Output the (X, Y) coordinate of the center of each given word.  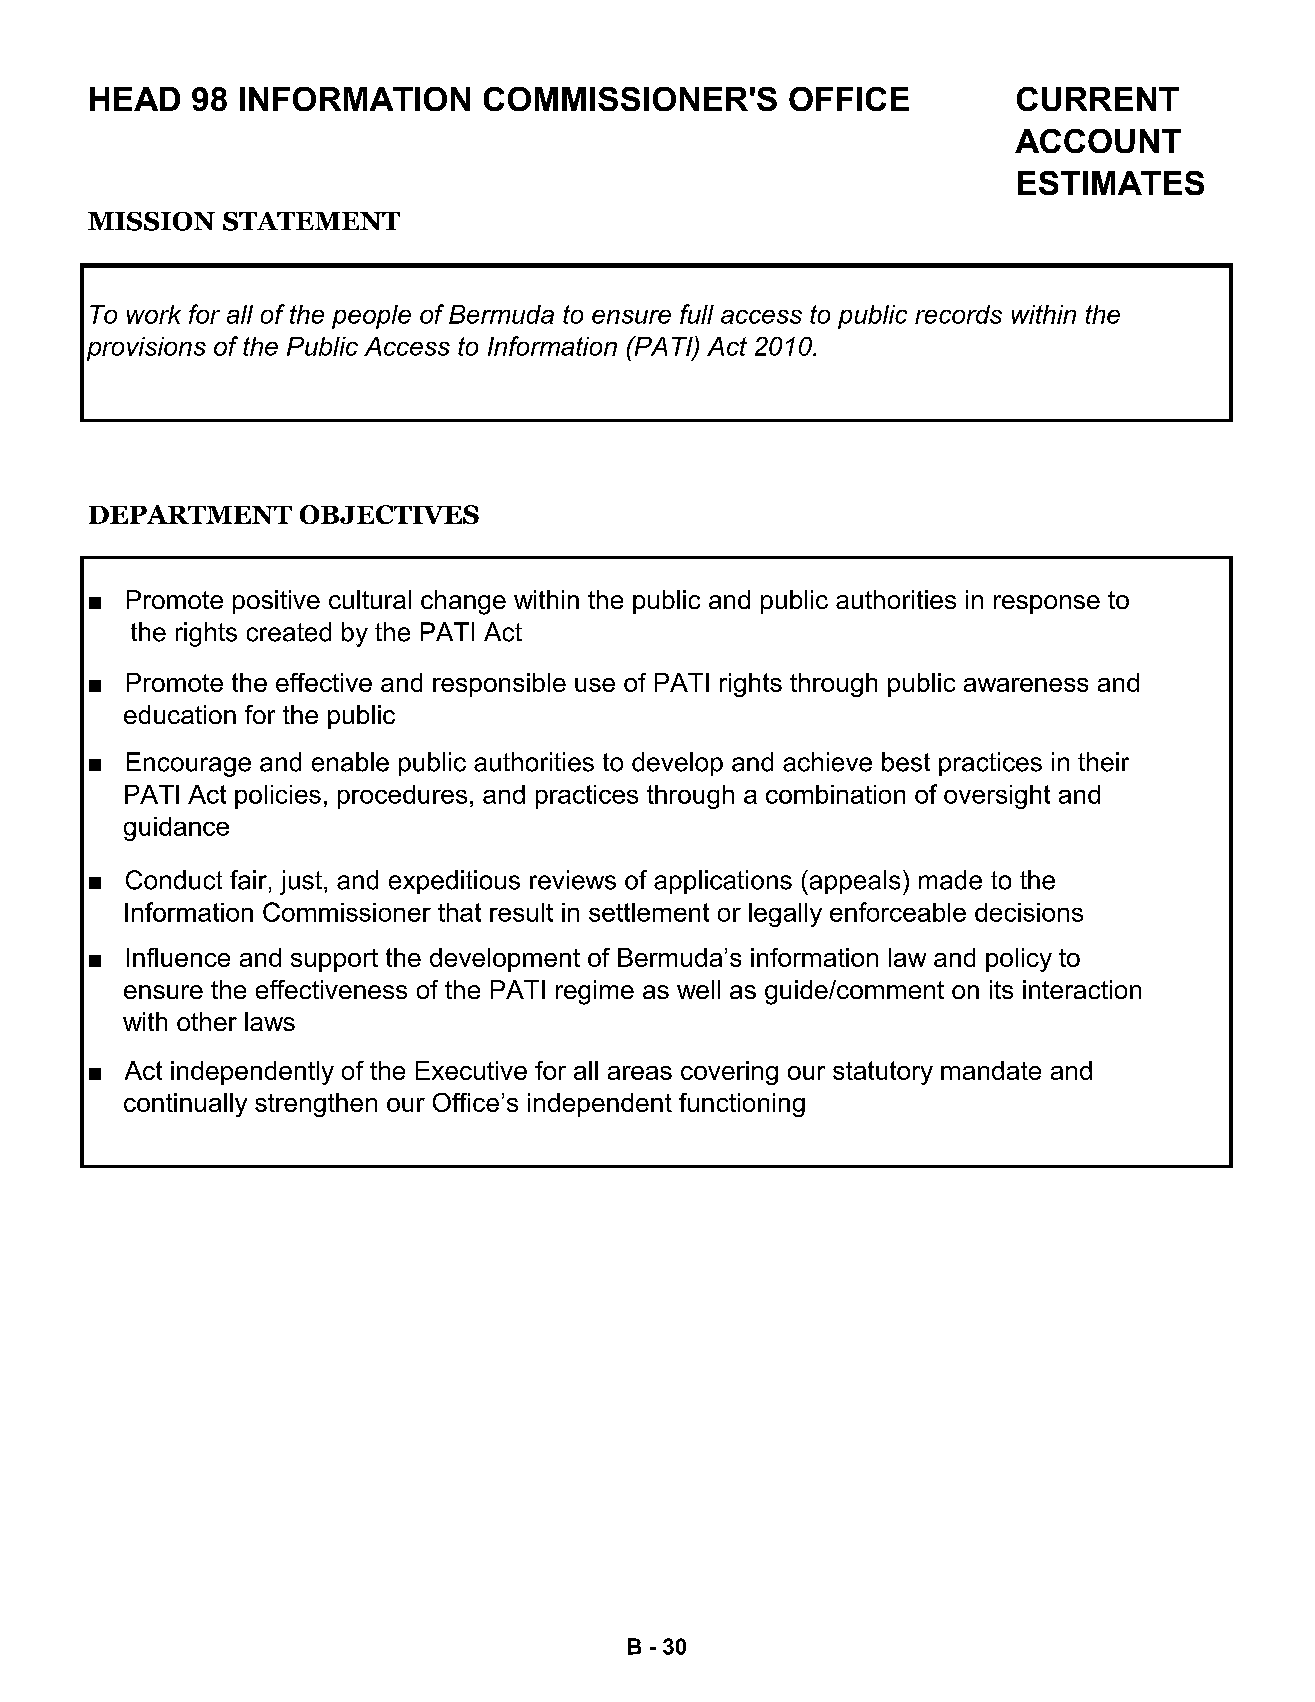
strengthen (316, 1105)
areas (640, 1073)
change (463, 602)
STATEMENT (311, 221)
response (1047, 604)
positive (276, 602)
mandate (991, 1070)
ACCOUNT (1098, 141)
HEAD (135, 99)
